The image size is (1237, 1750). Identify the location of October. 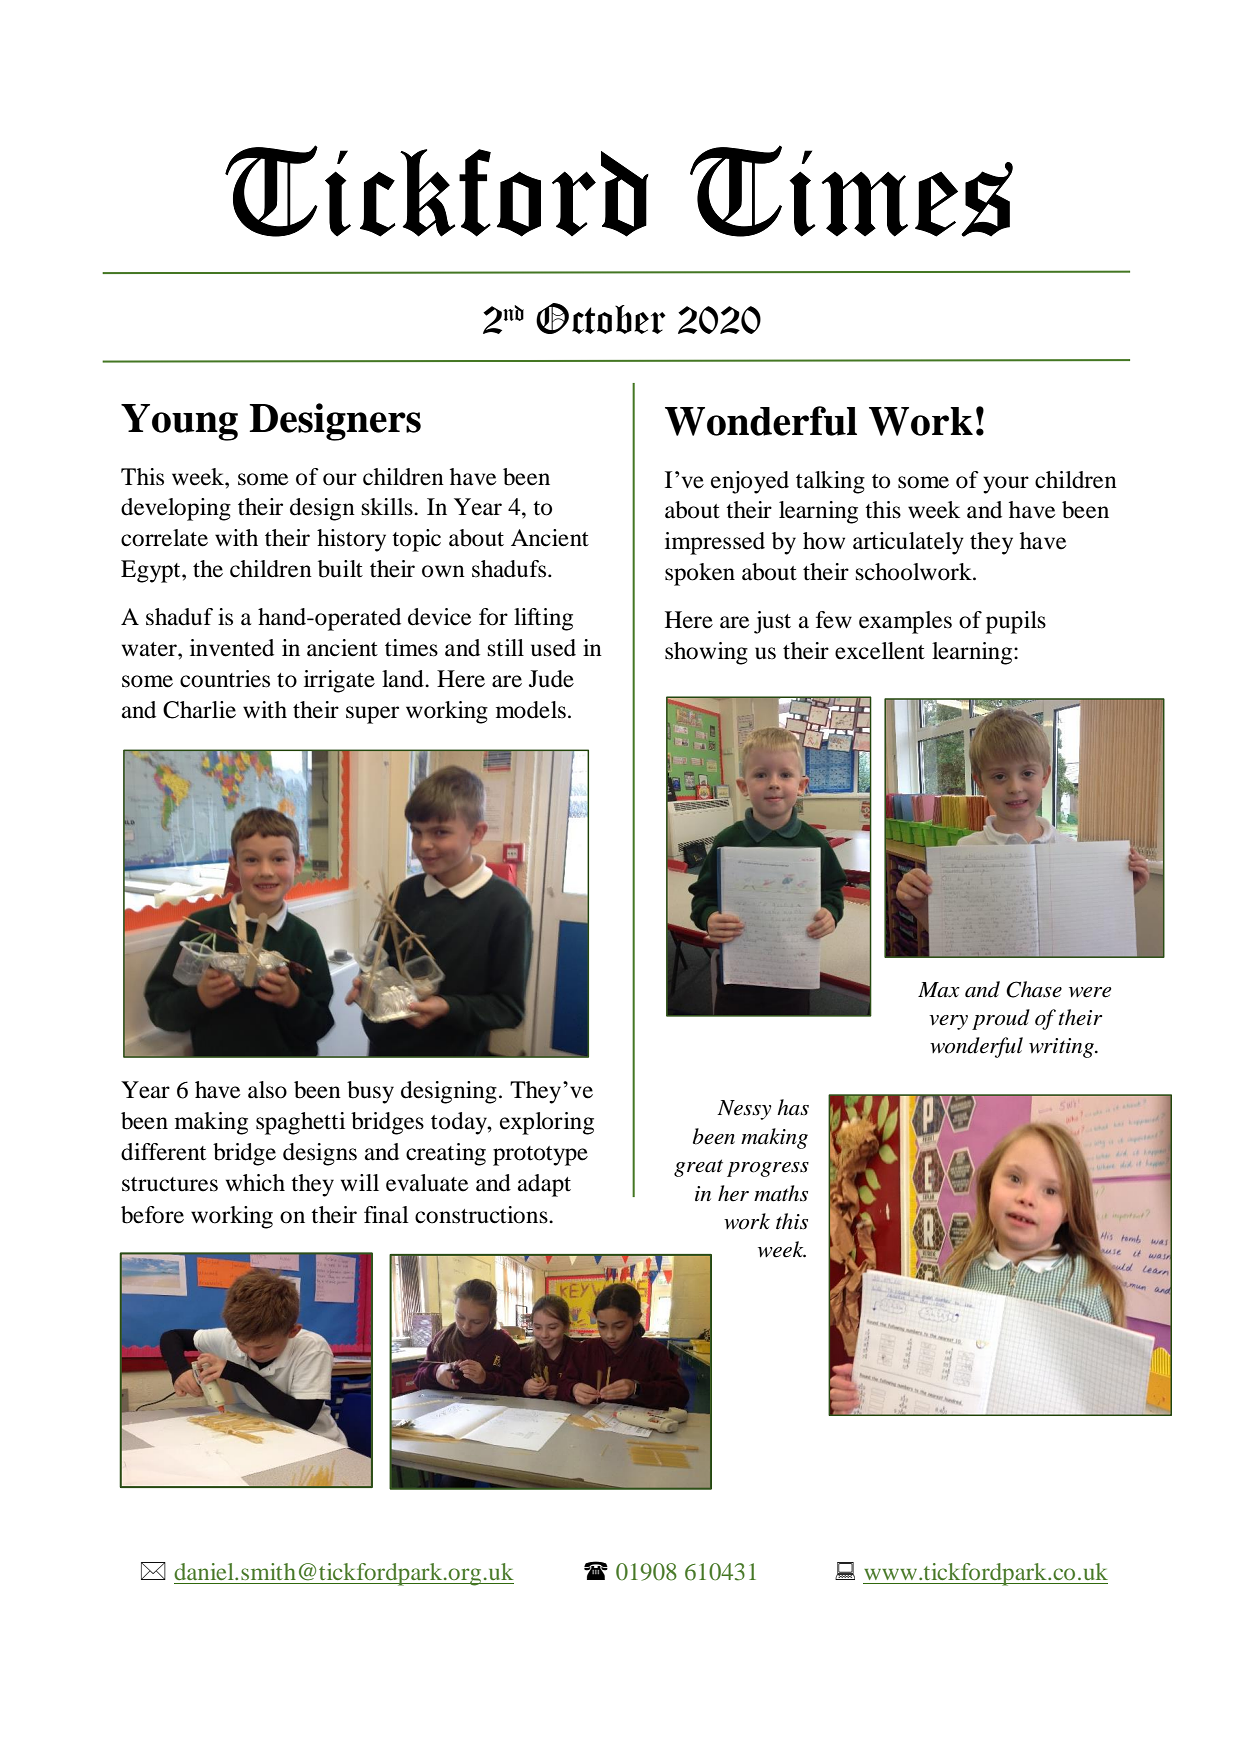
(601, 318).
